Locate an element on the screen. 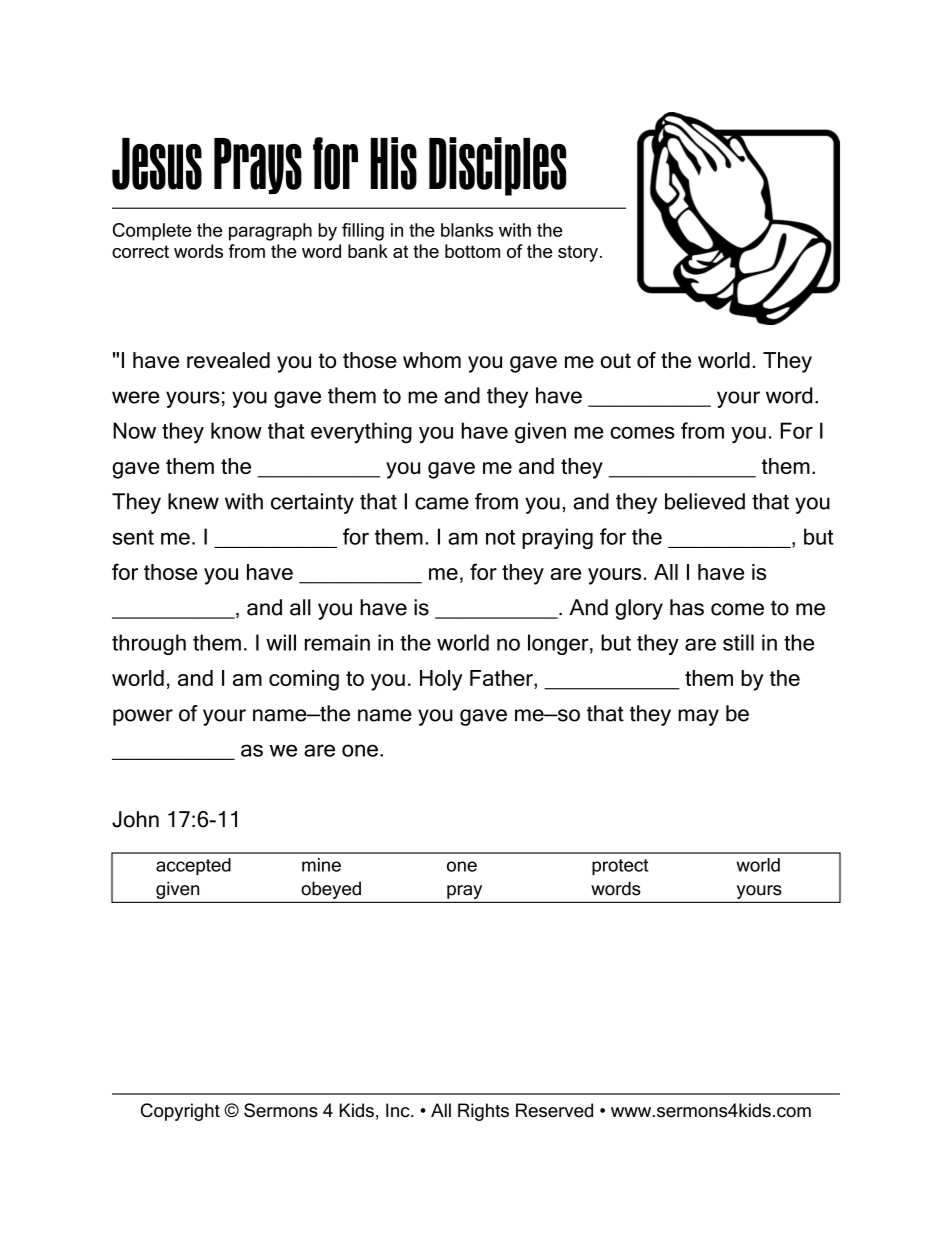 This screenshot has height=1233, width=952. came is located at coordinates (442, 503).
